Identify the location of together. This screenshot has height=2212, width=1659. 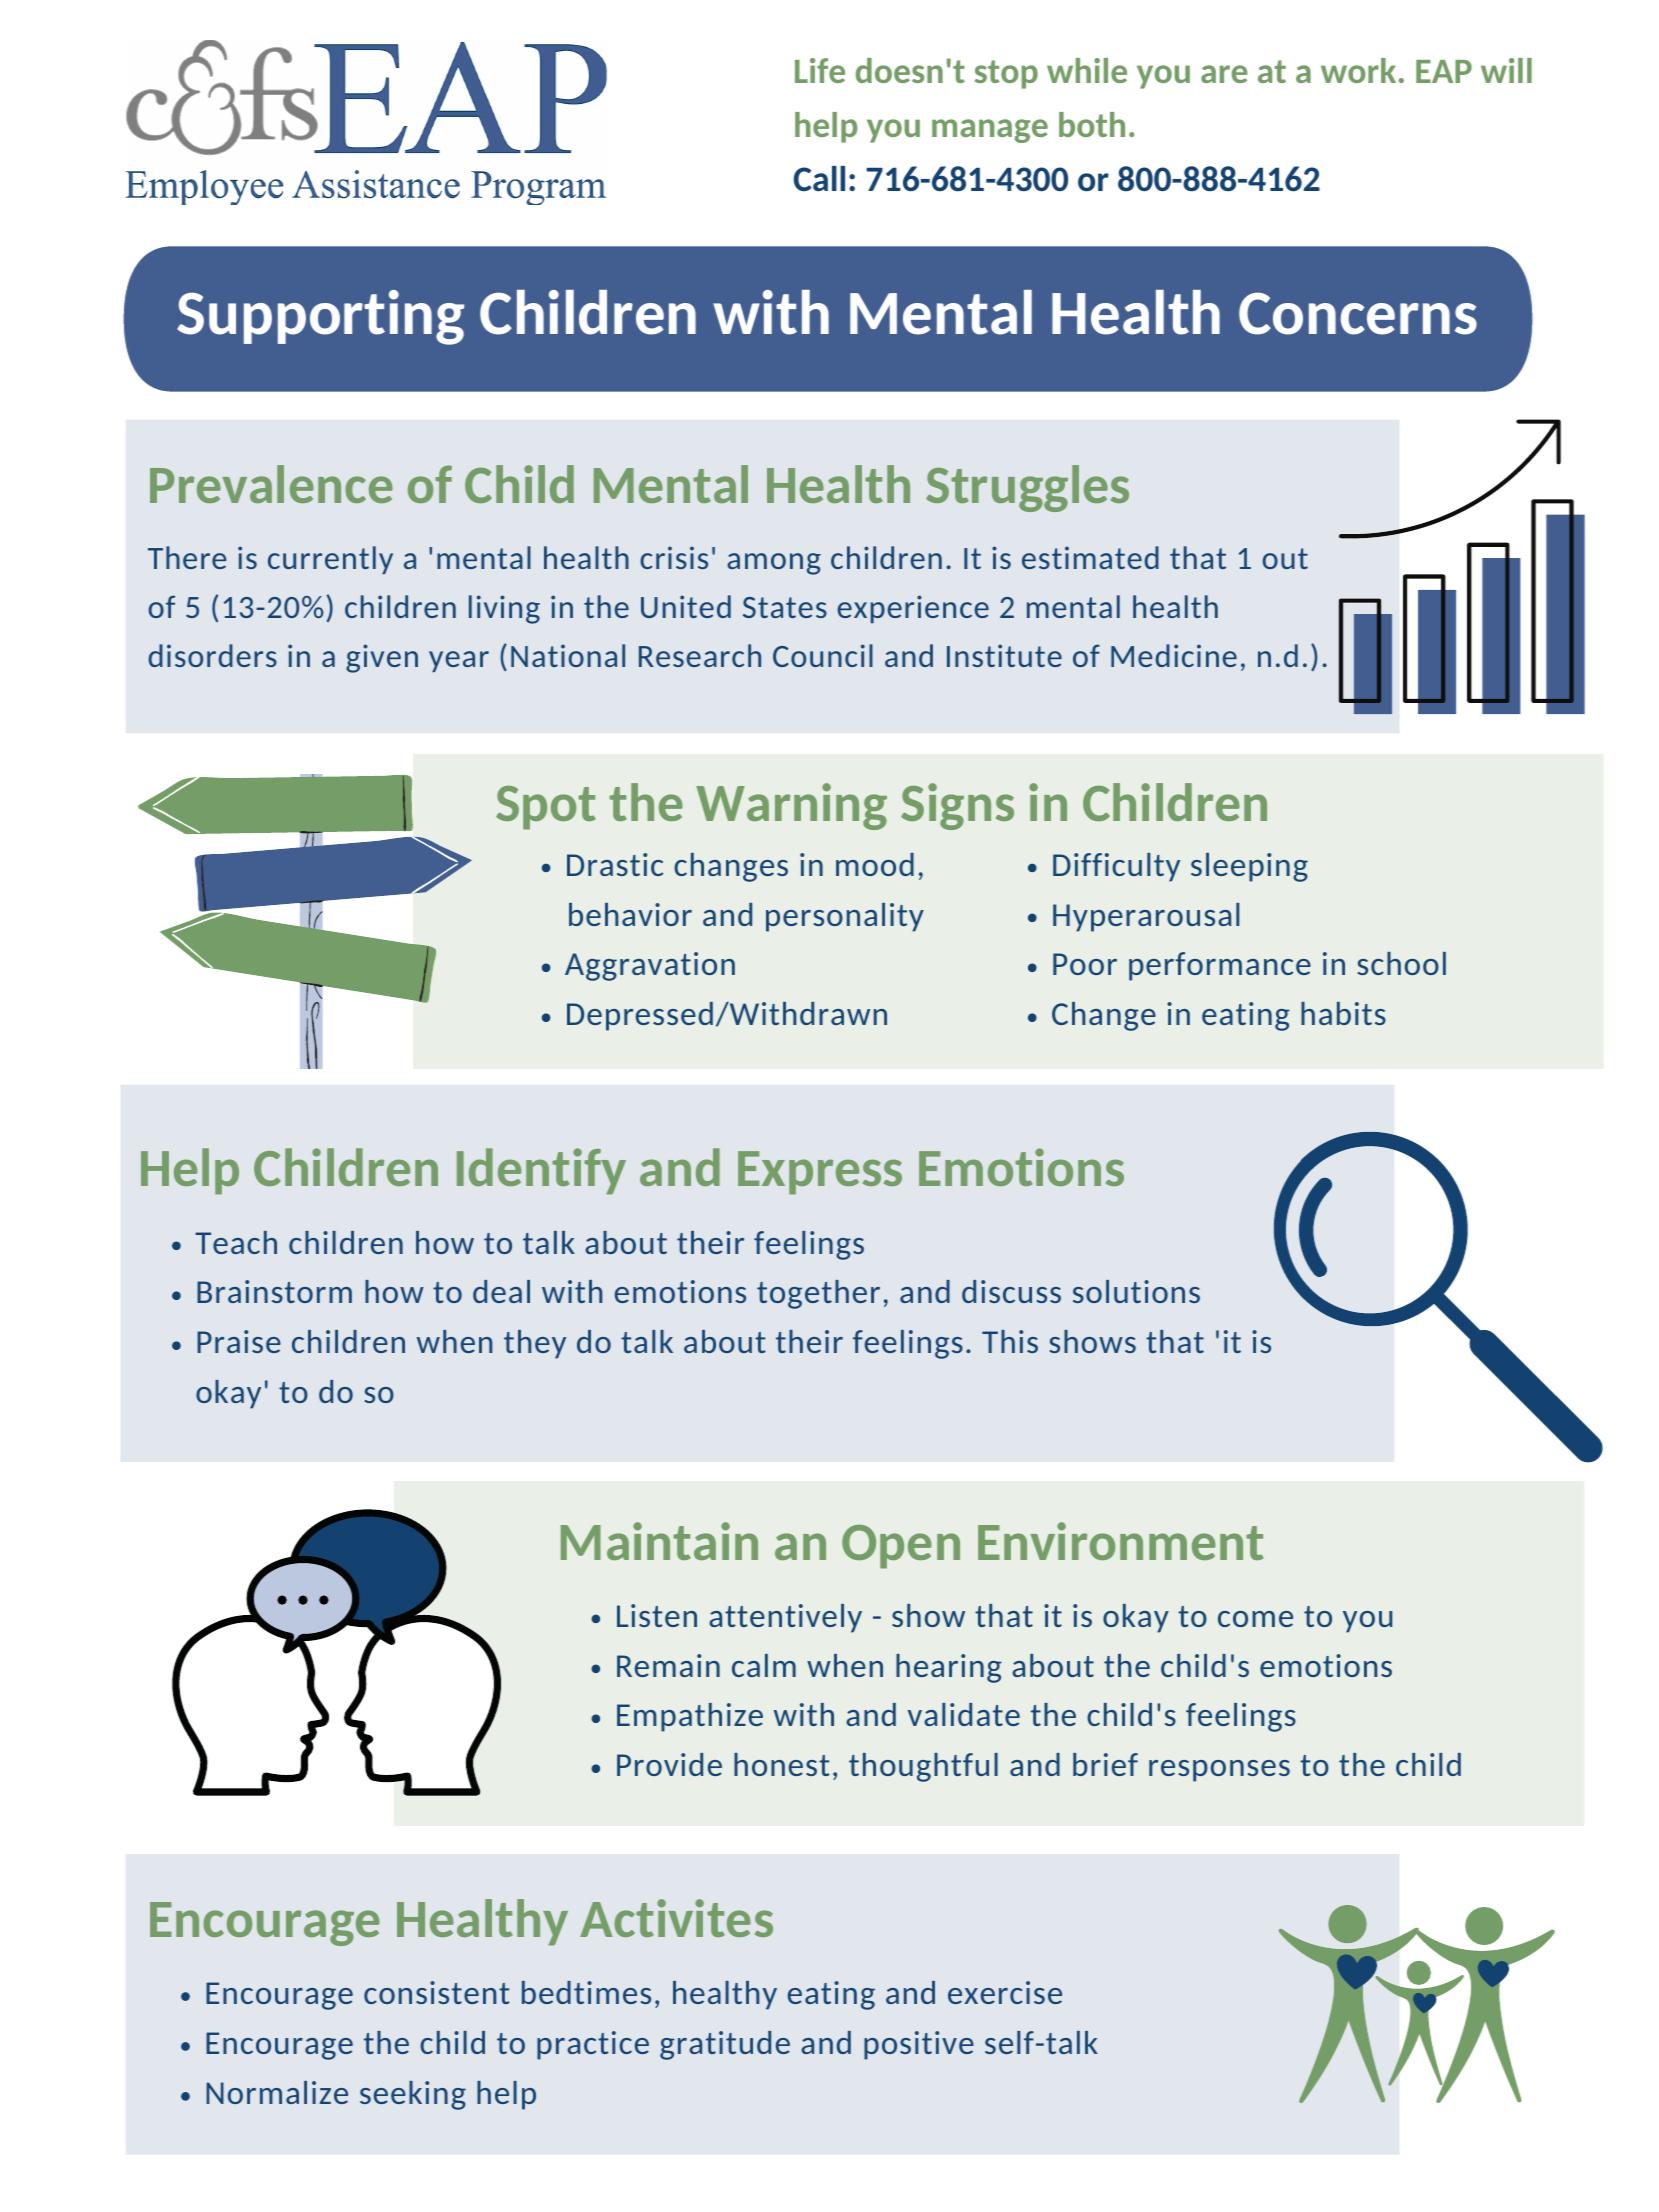
(818, 1294).
